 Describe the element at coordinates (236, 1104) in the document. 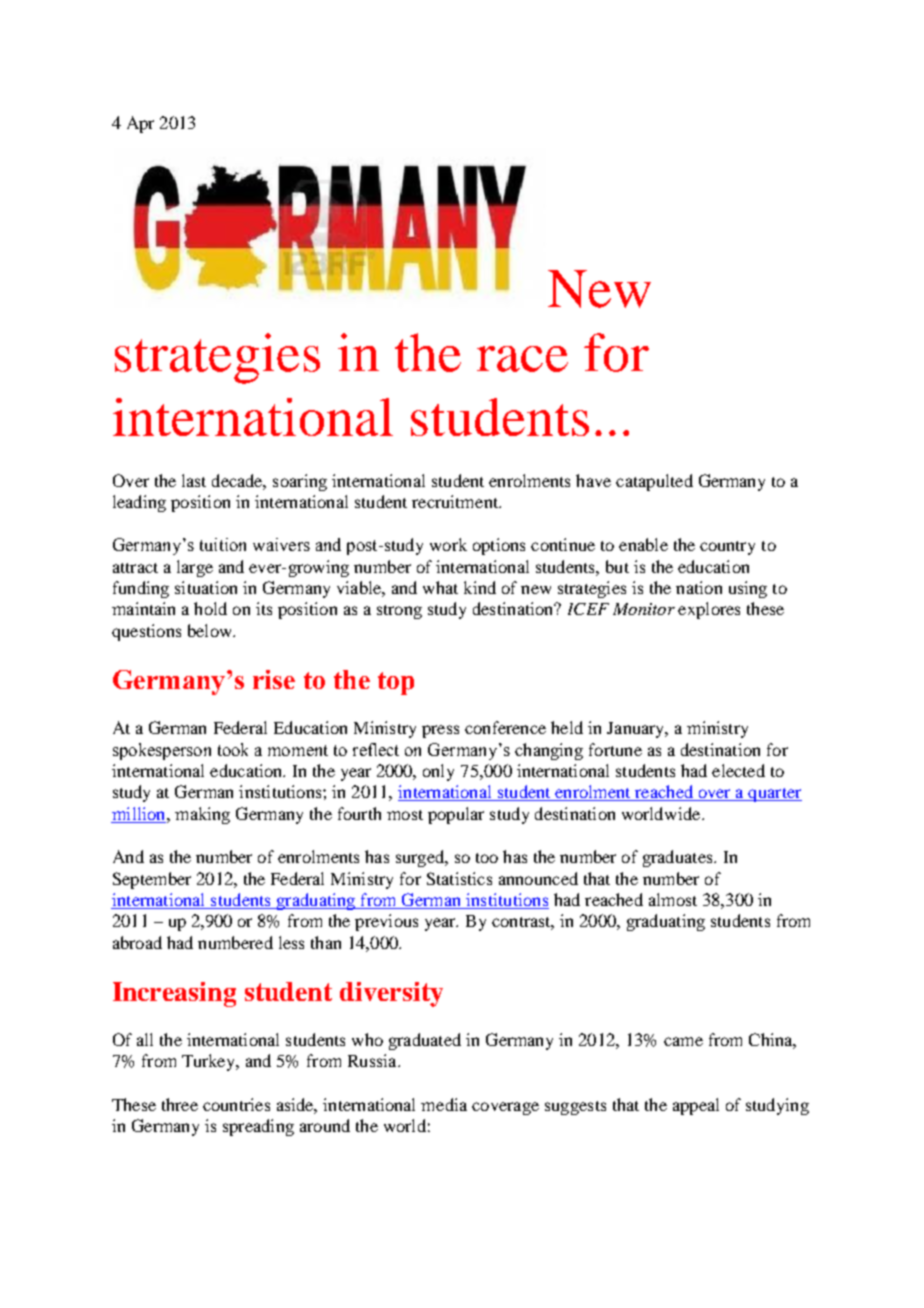

I see `countries` at that location.
